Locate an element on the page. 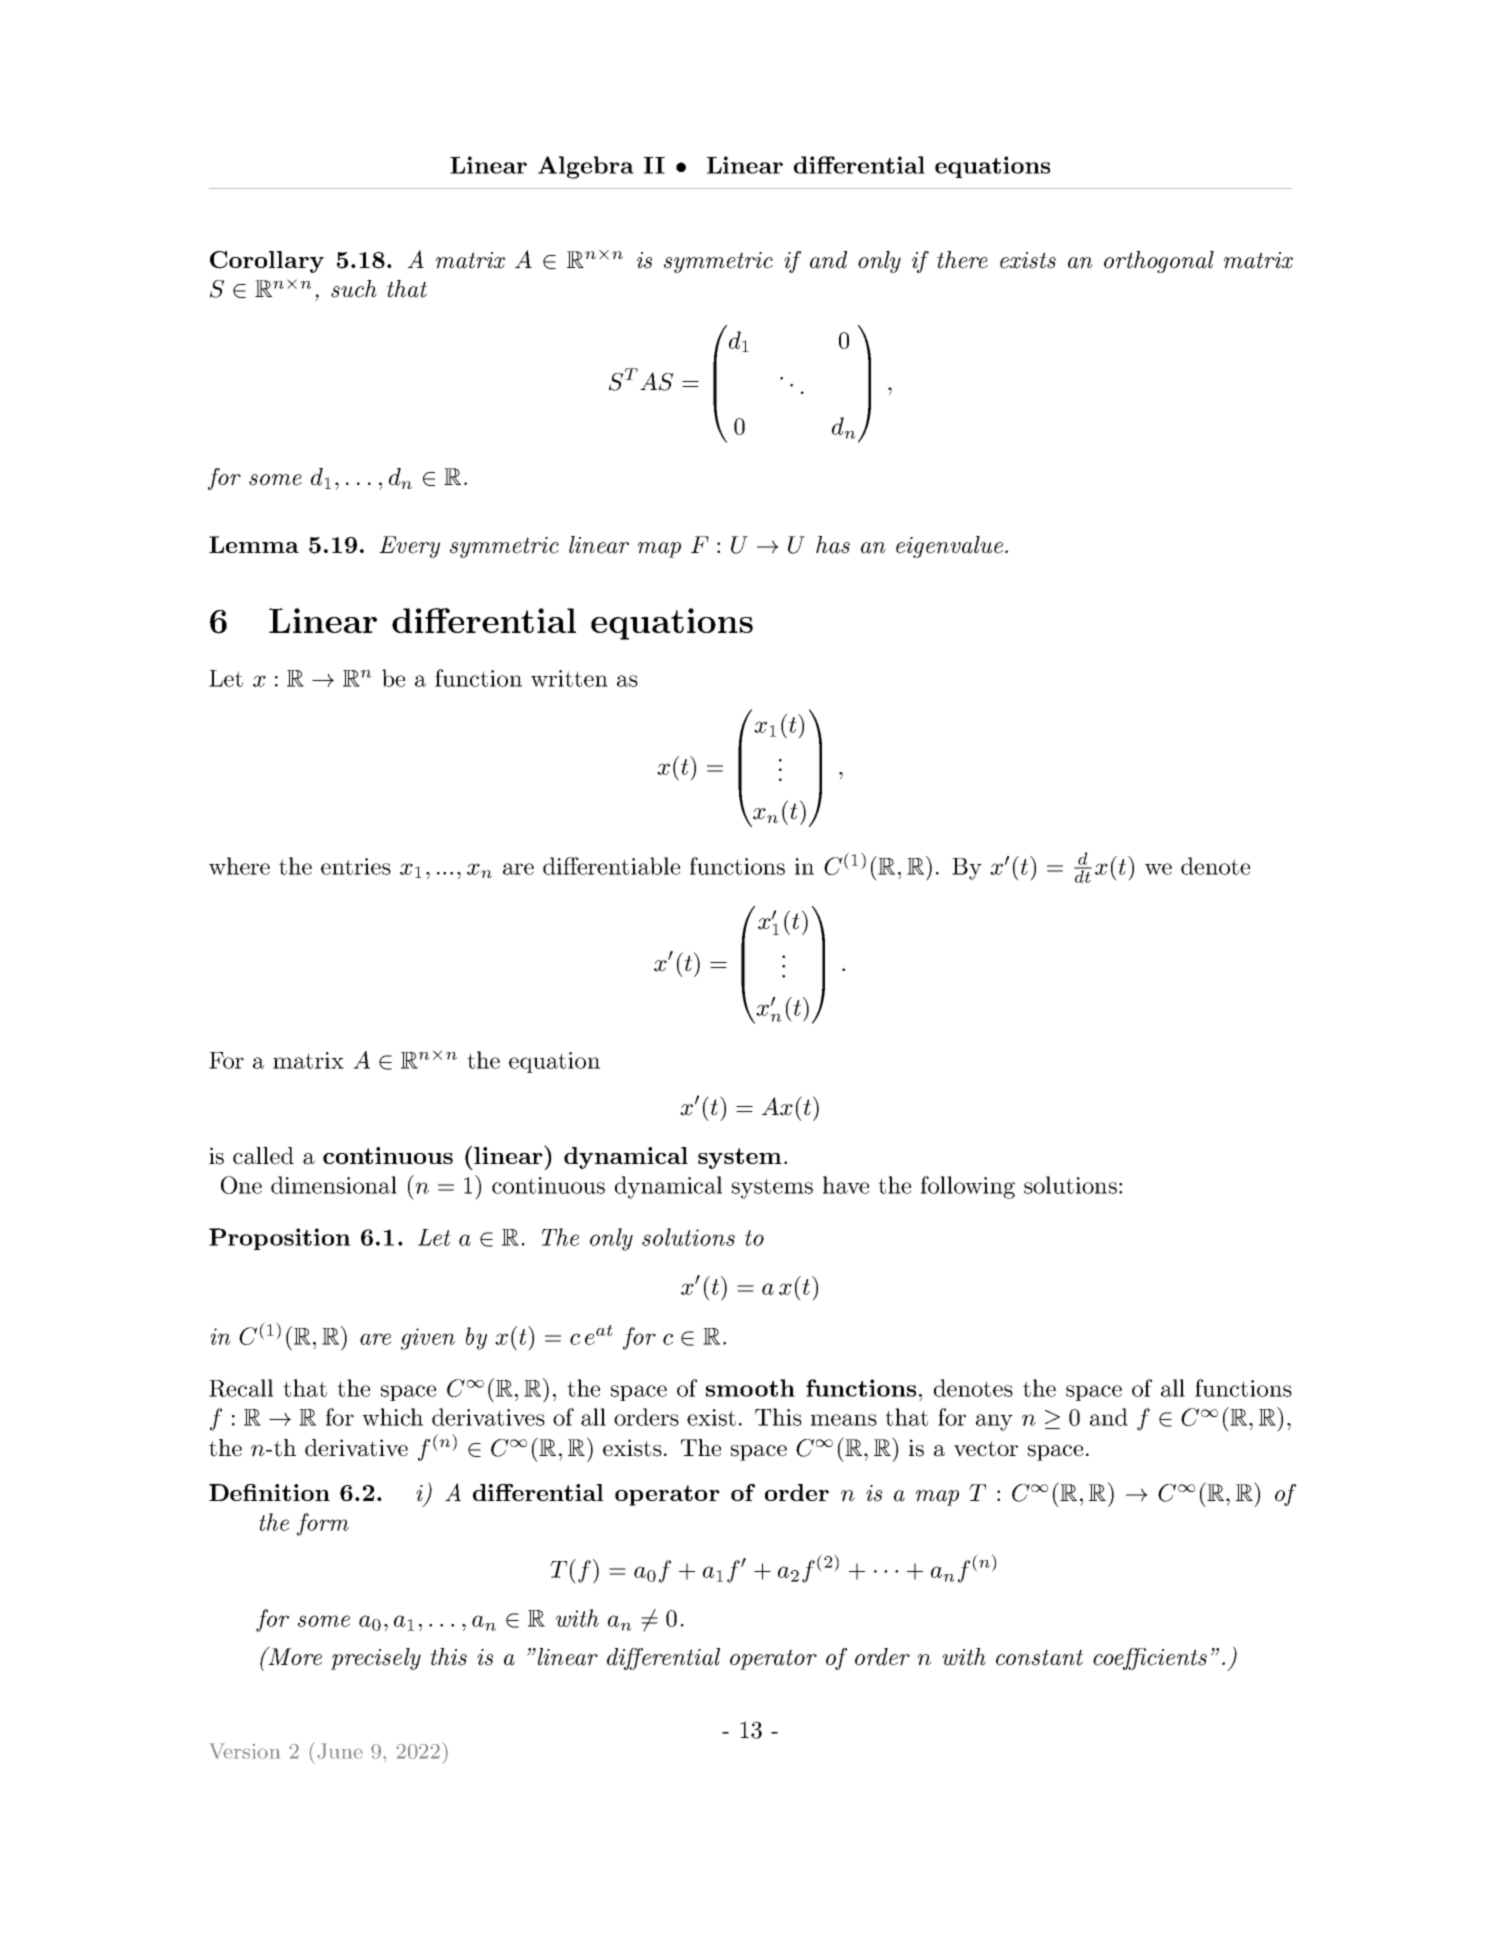  entries is located at coordinates (356, 866).
